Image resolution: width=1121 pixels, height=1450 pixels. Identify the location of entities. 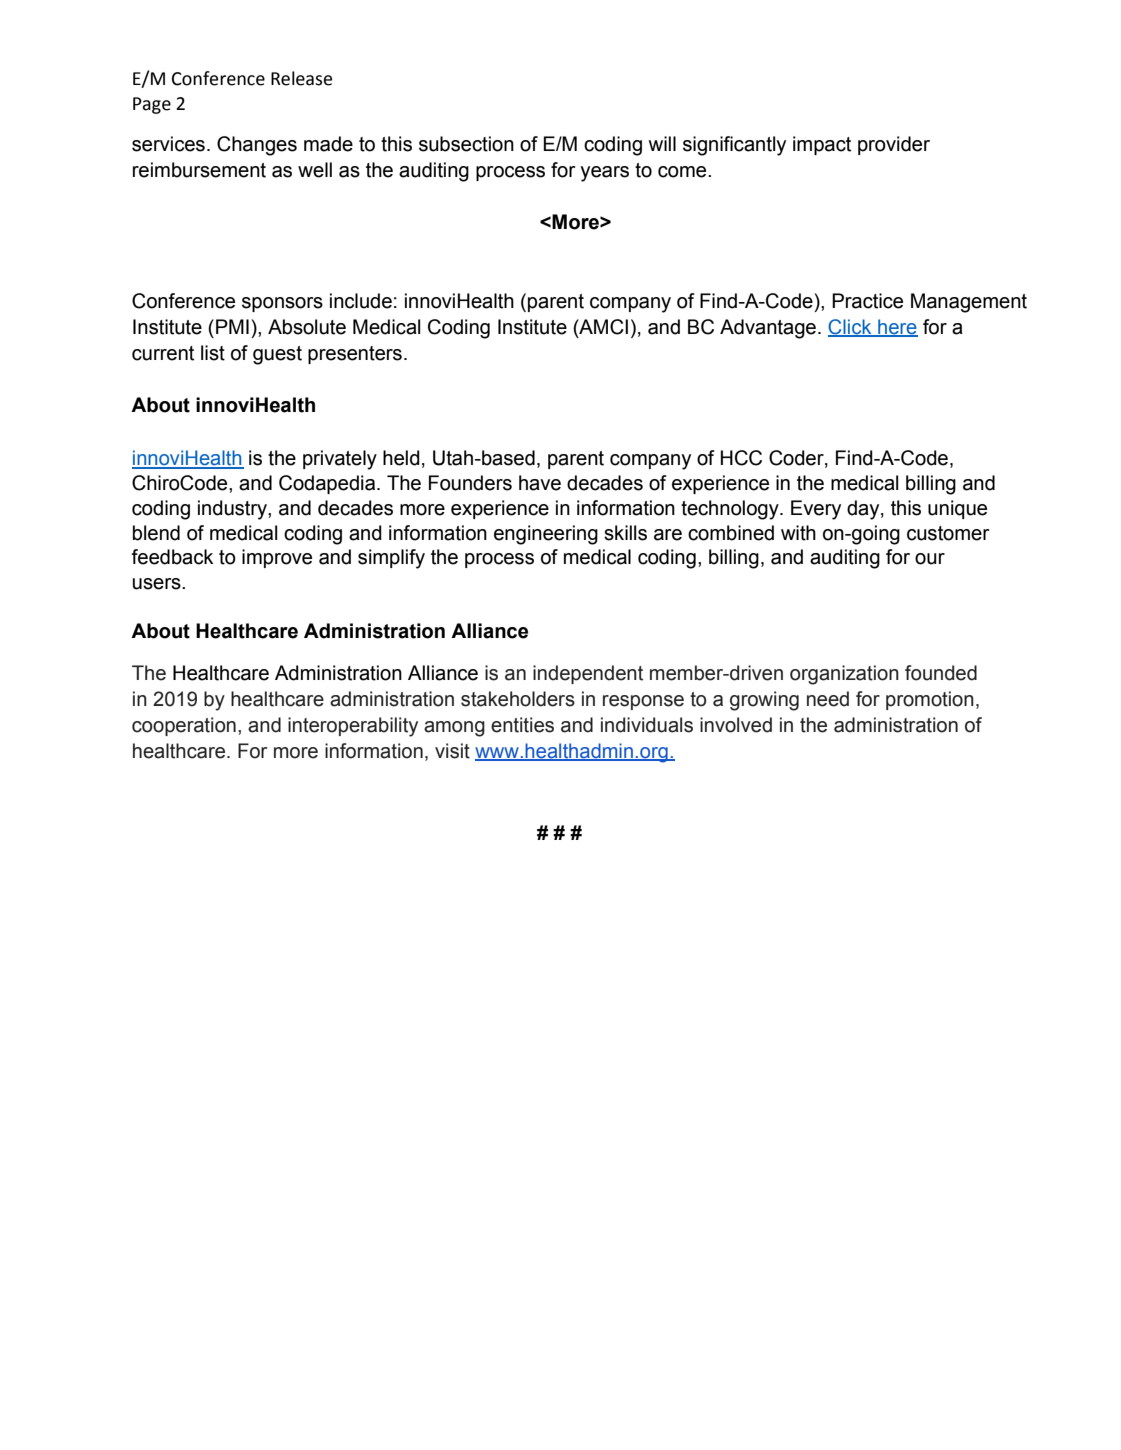
(522, 725).
